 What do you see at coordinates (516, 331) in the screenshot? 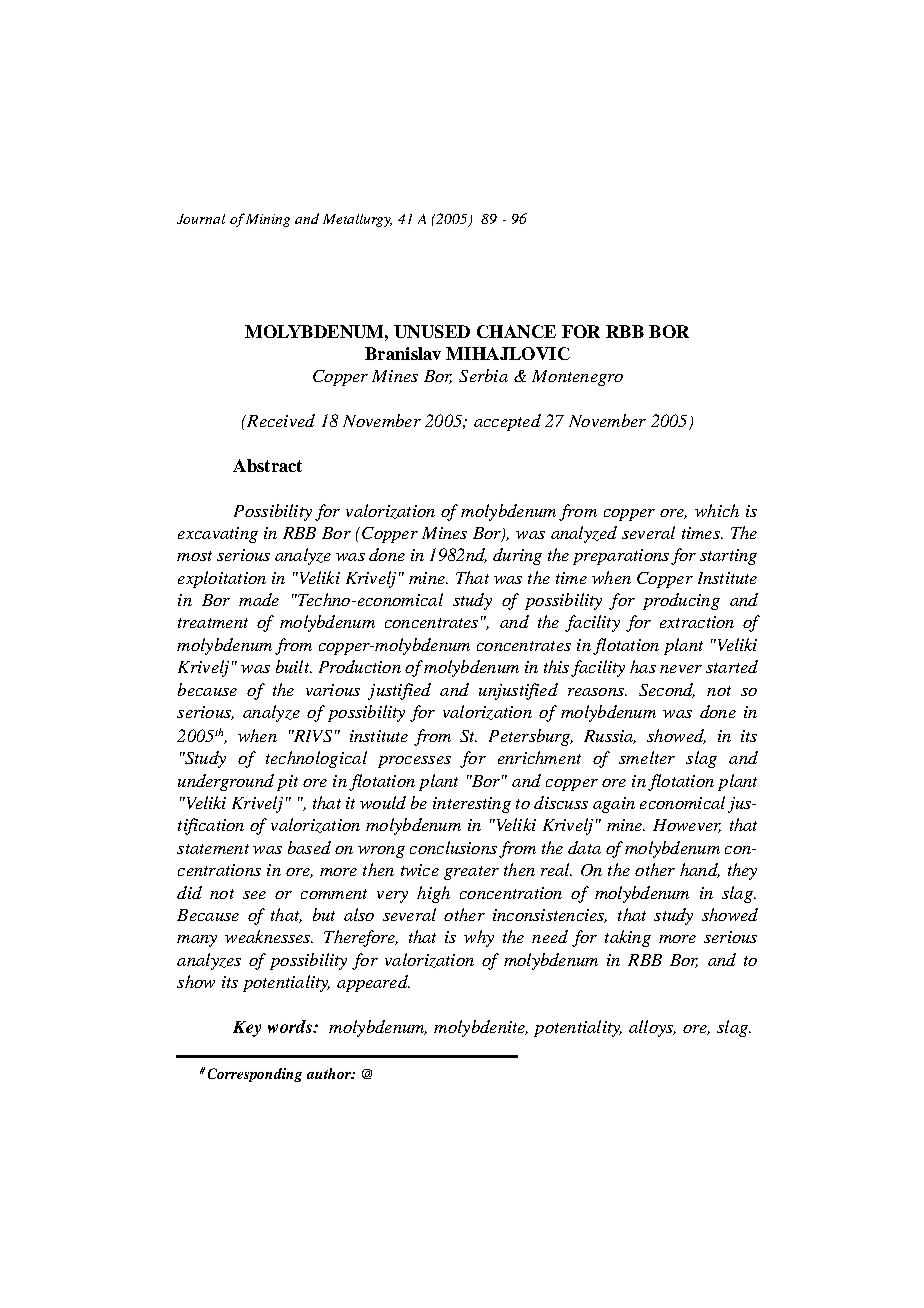
I see `CHANCE` at bounding box center [516, 331].
